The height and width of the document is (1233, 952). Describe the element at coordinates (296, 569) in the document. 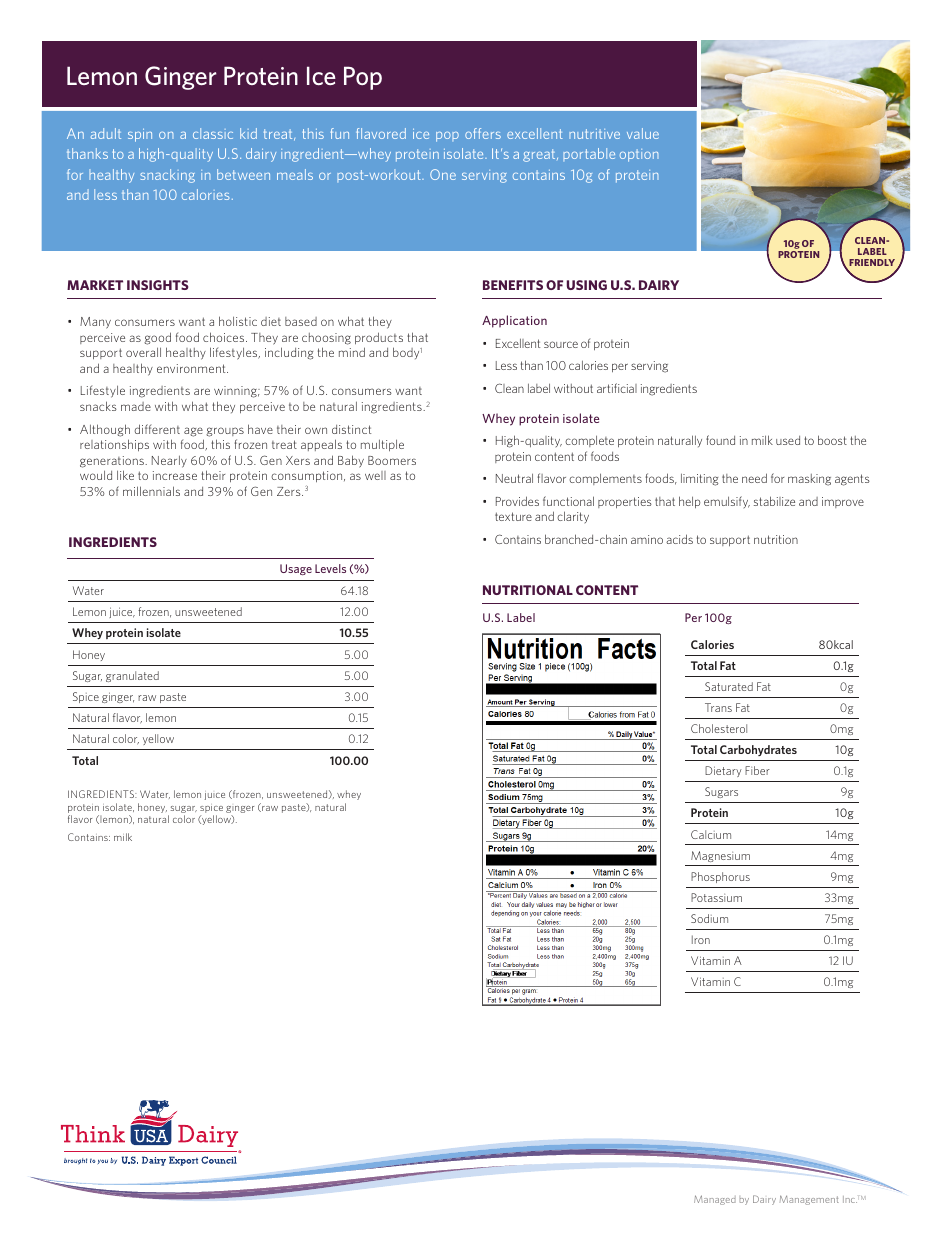

I see `Usage` at that location.
